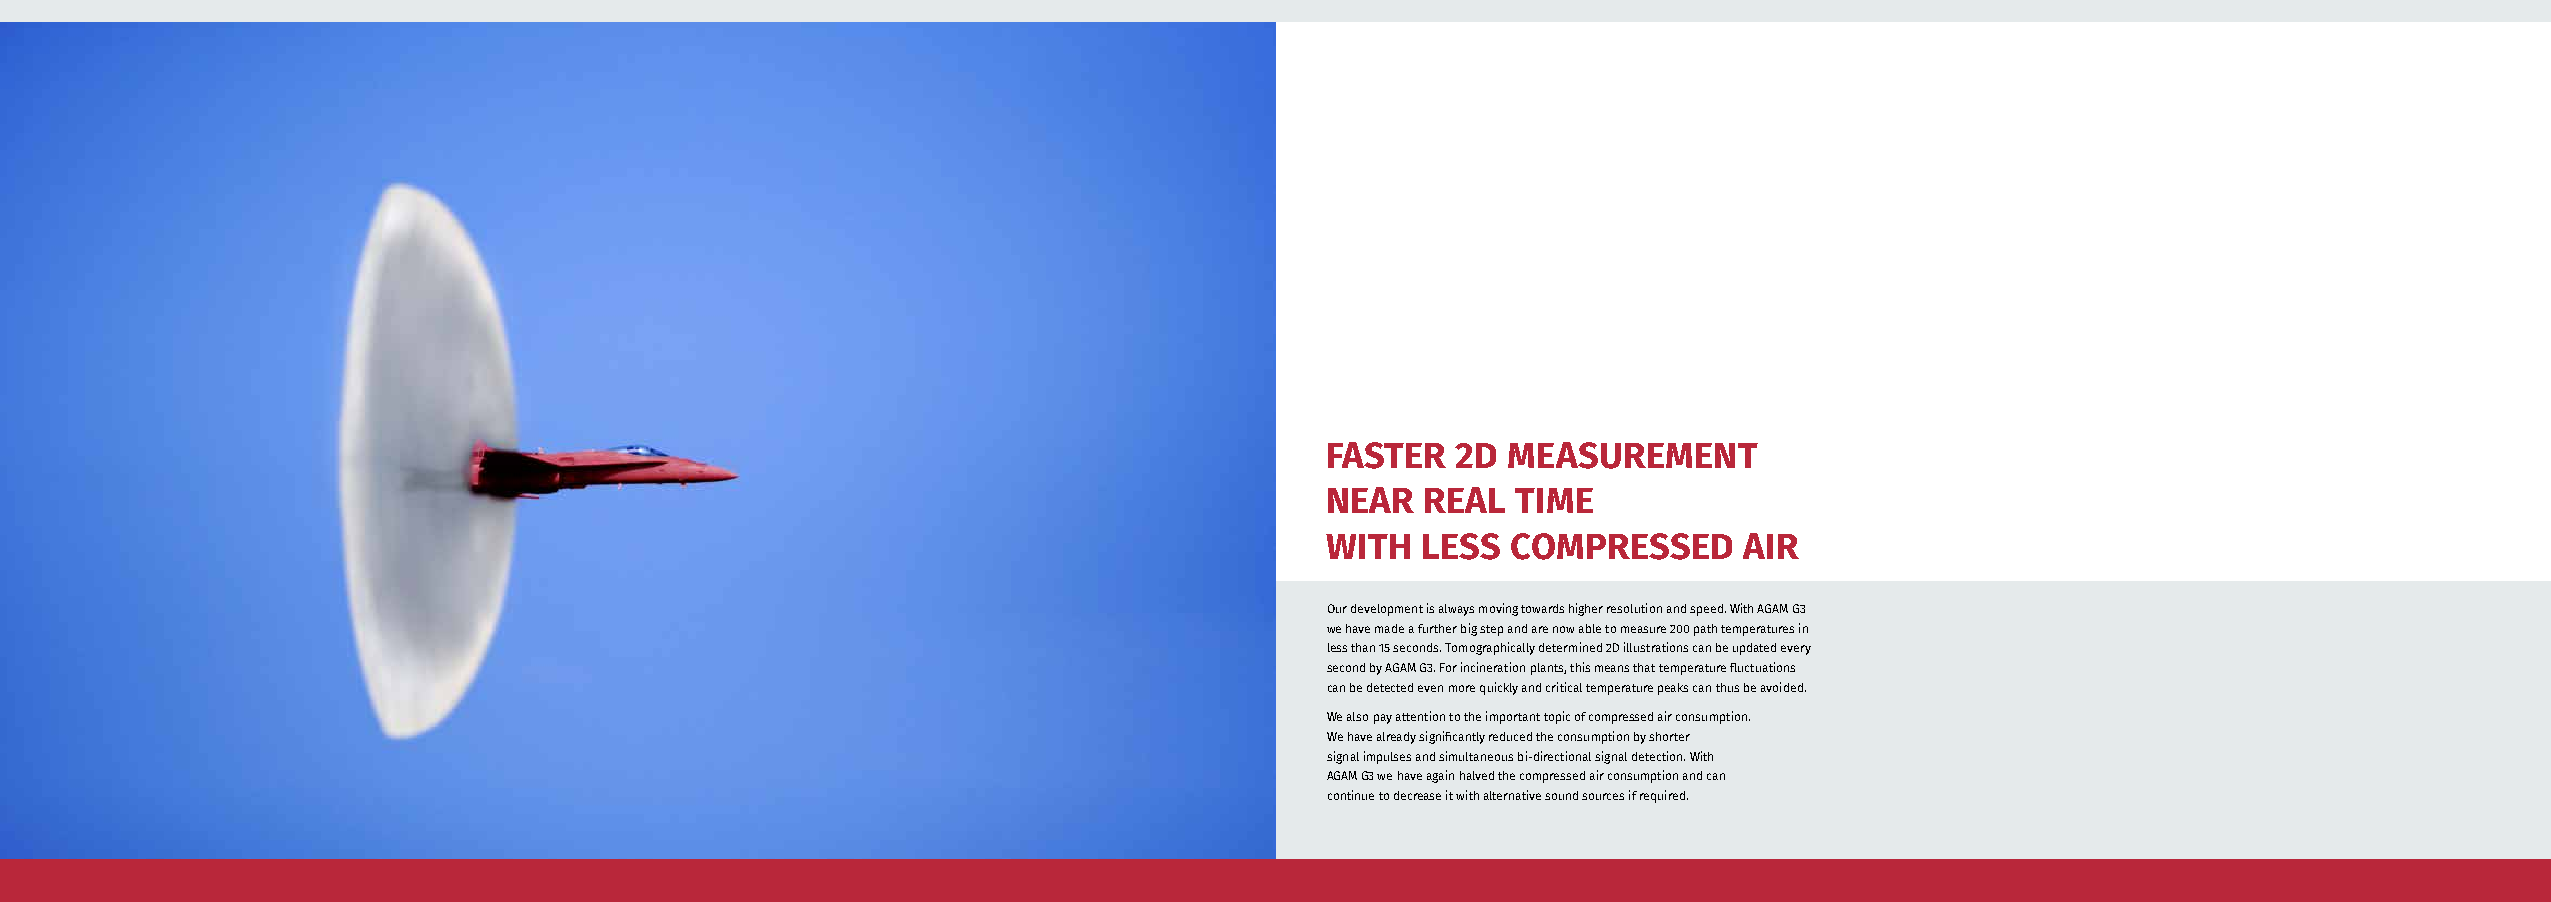 The width and height of the screenshot is (2551, 902). Describe the element at coordinates (1465, 500) in the screenshot. I see `REAL` at that location.
